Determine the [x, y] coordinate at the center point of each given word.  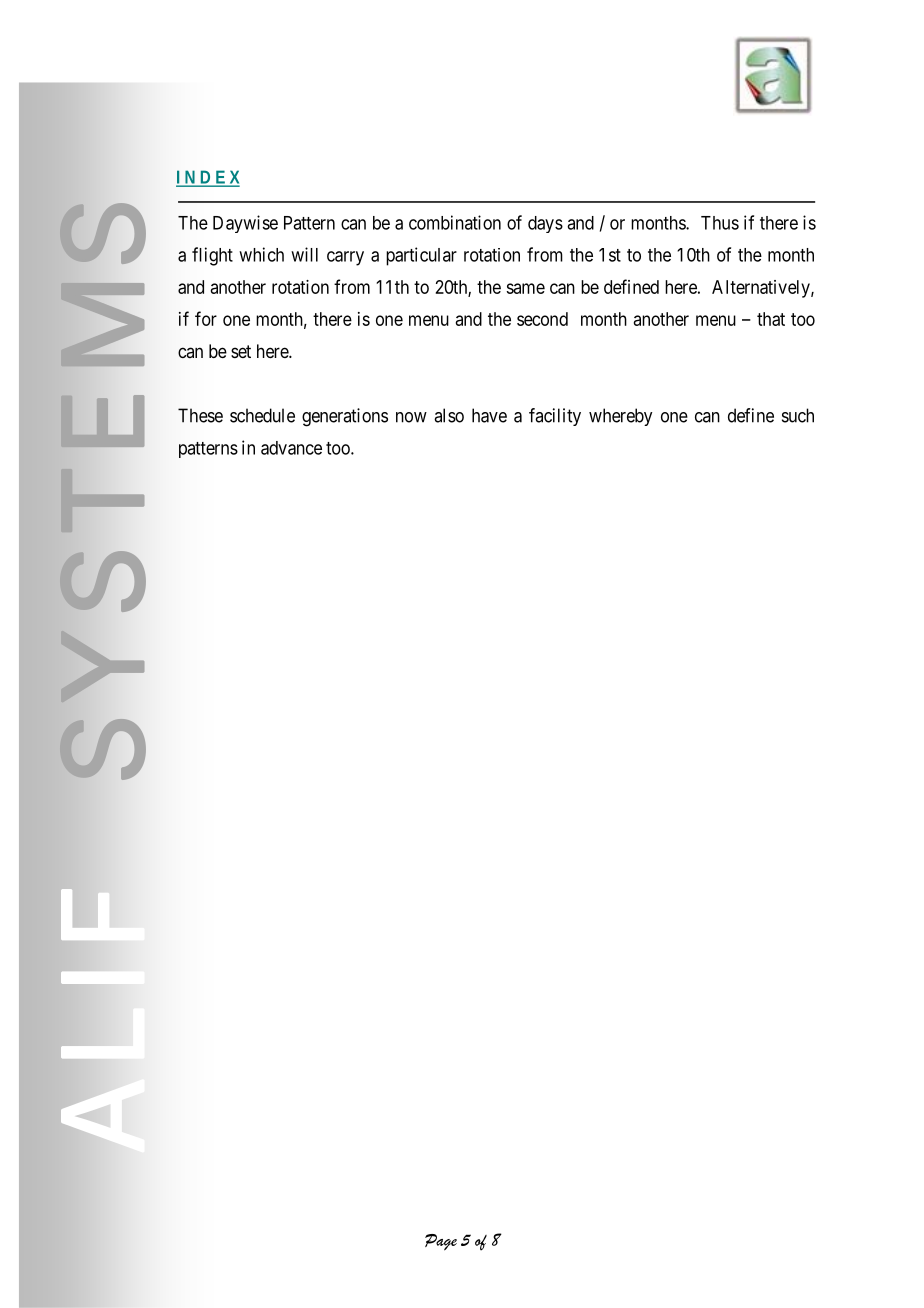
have [489, 415]
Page [441, 1242]
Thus [720, 223]
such [798, 415]
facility [555, 417]
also [449, 415]
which [261, 254]
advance [291, 448]
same [525, 288]
